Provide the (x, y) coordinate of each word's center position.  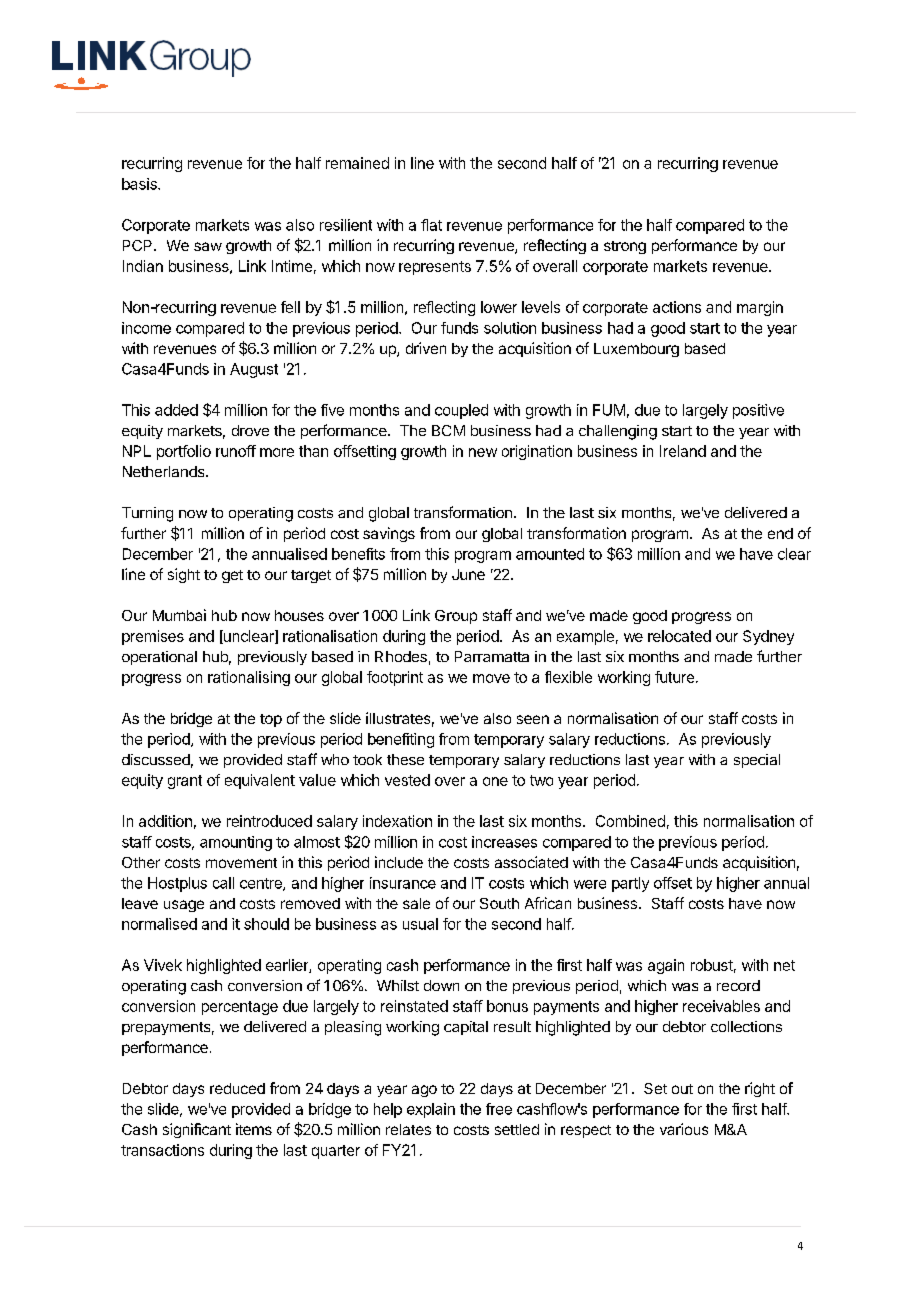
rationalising (249, 678)
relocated (679, 636)
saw (208, 246)
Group (456, 617)
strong (625, 247)
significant (197, 1130)
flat (431, 225)
